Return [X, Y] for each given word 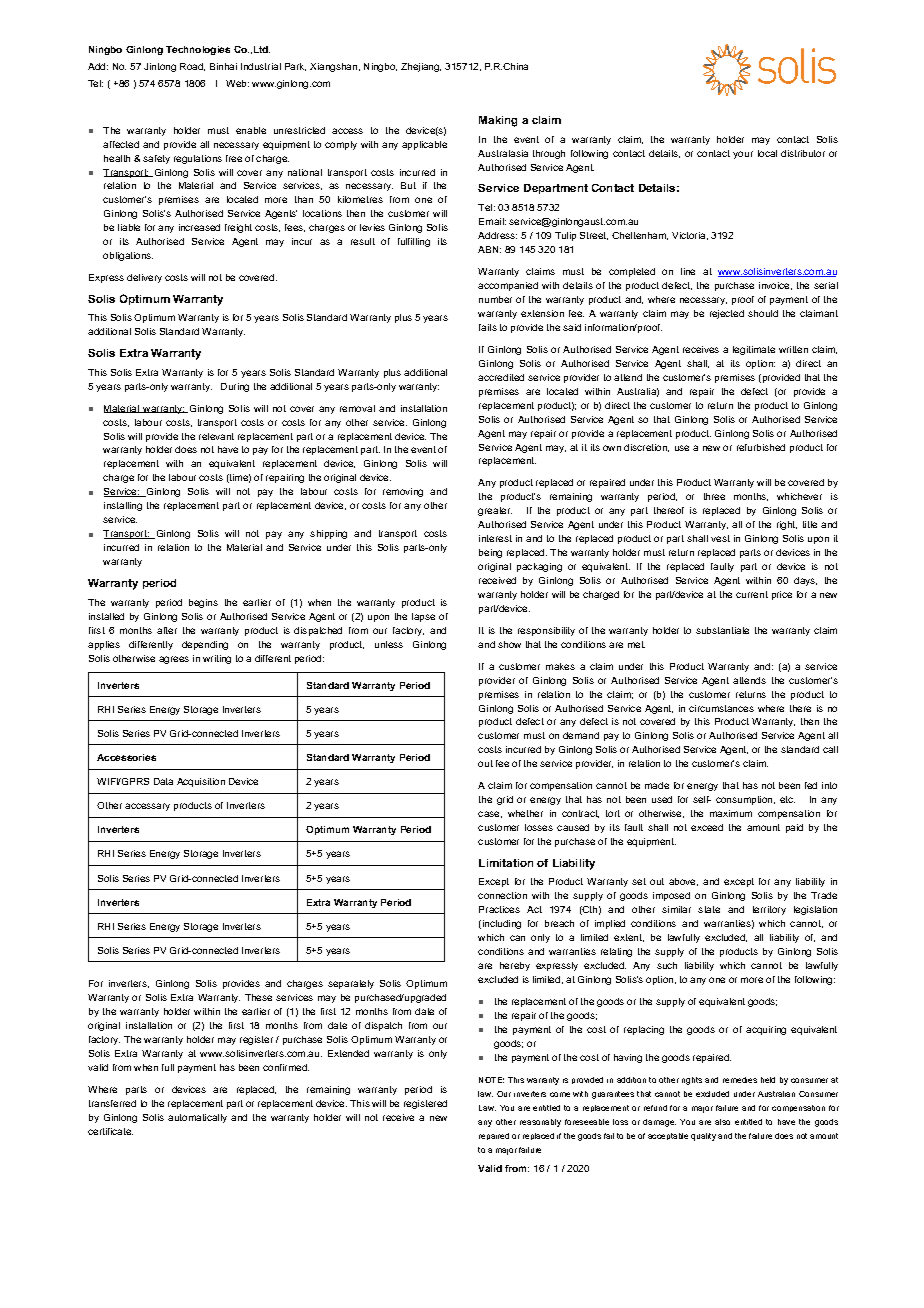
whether [525, 813]
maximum [731, 813]
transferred [112, 1103]
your [743, 155]
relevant [216, 436]
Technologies [198, 50]
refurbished [761, 447]
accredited [501, 377]
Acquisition [201, 782]
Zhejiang [421, 67]
